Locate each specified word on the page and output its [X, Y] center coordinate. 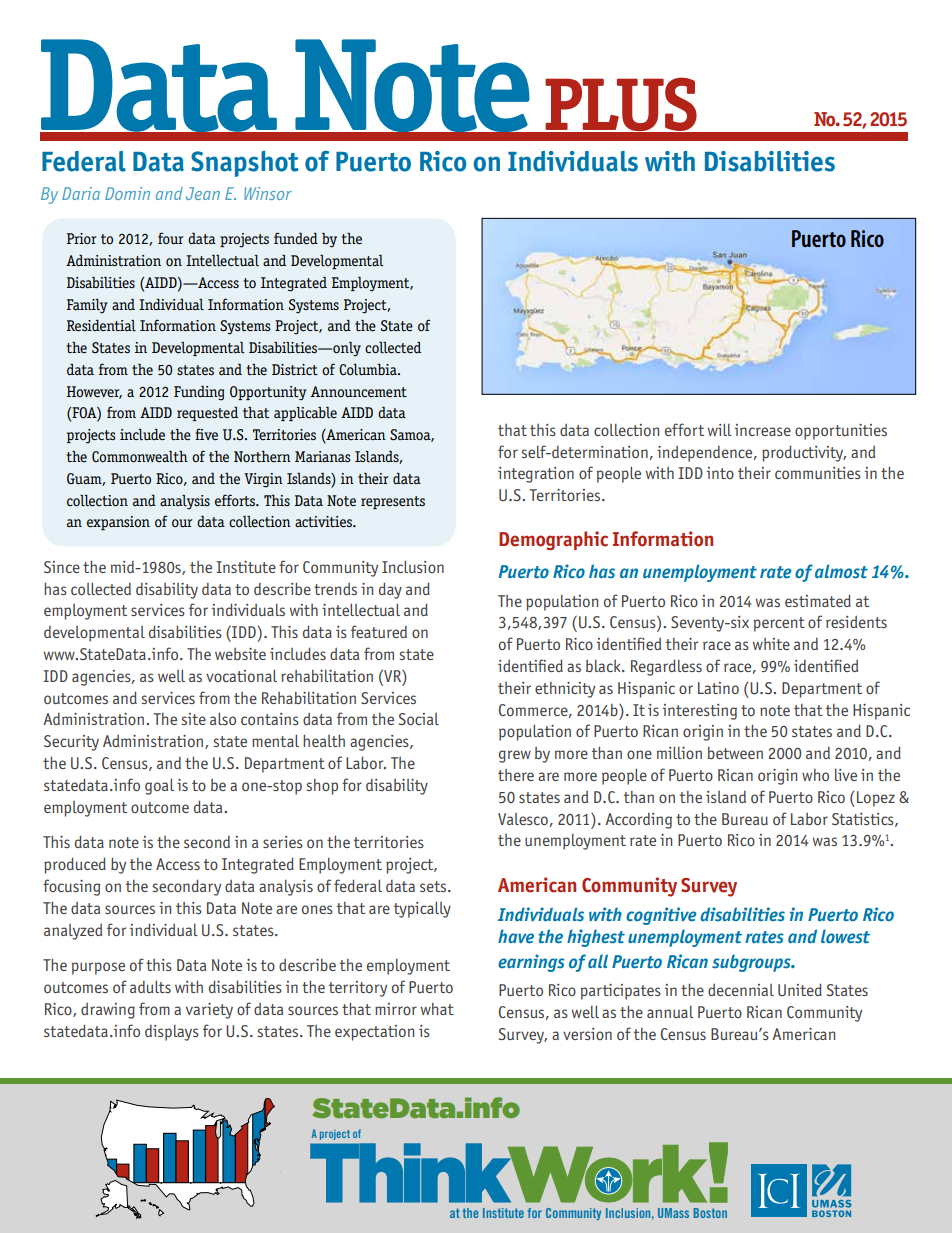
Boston [710, 1213]
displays [172, 1033]
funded [296, 238]
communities [818, 473]
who [815, 775]
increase [763, 430]
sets [434, 886]
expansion [118, 523]
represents [393, 502]
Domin [127, 193]
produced [75, 865]
